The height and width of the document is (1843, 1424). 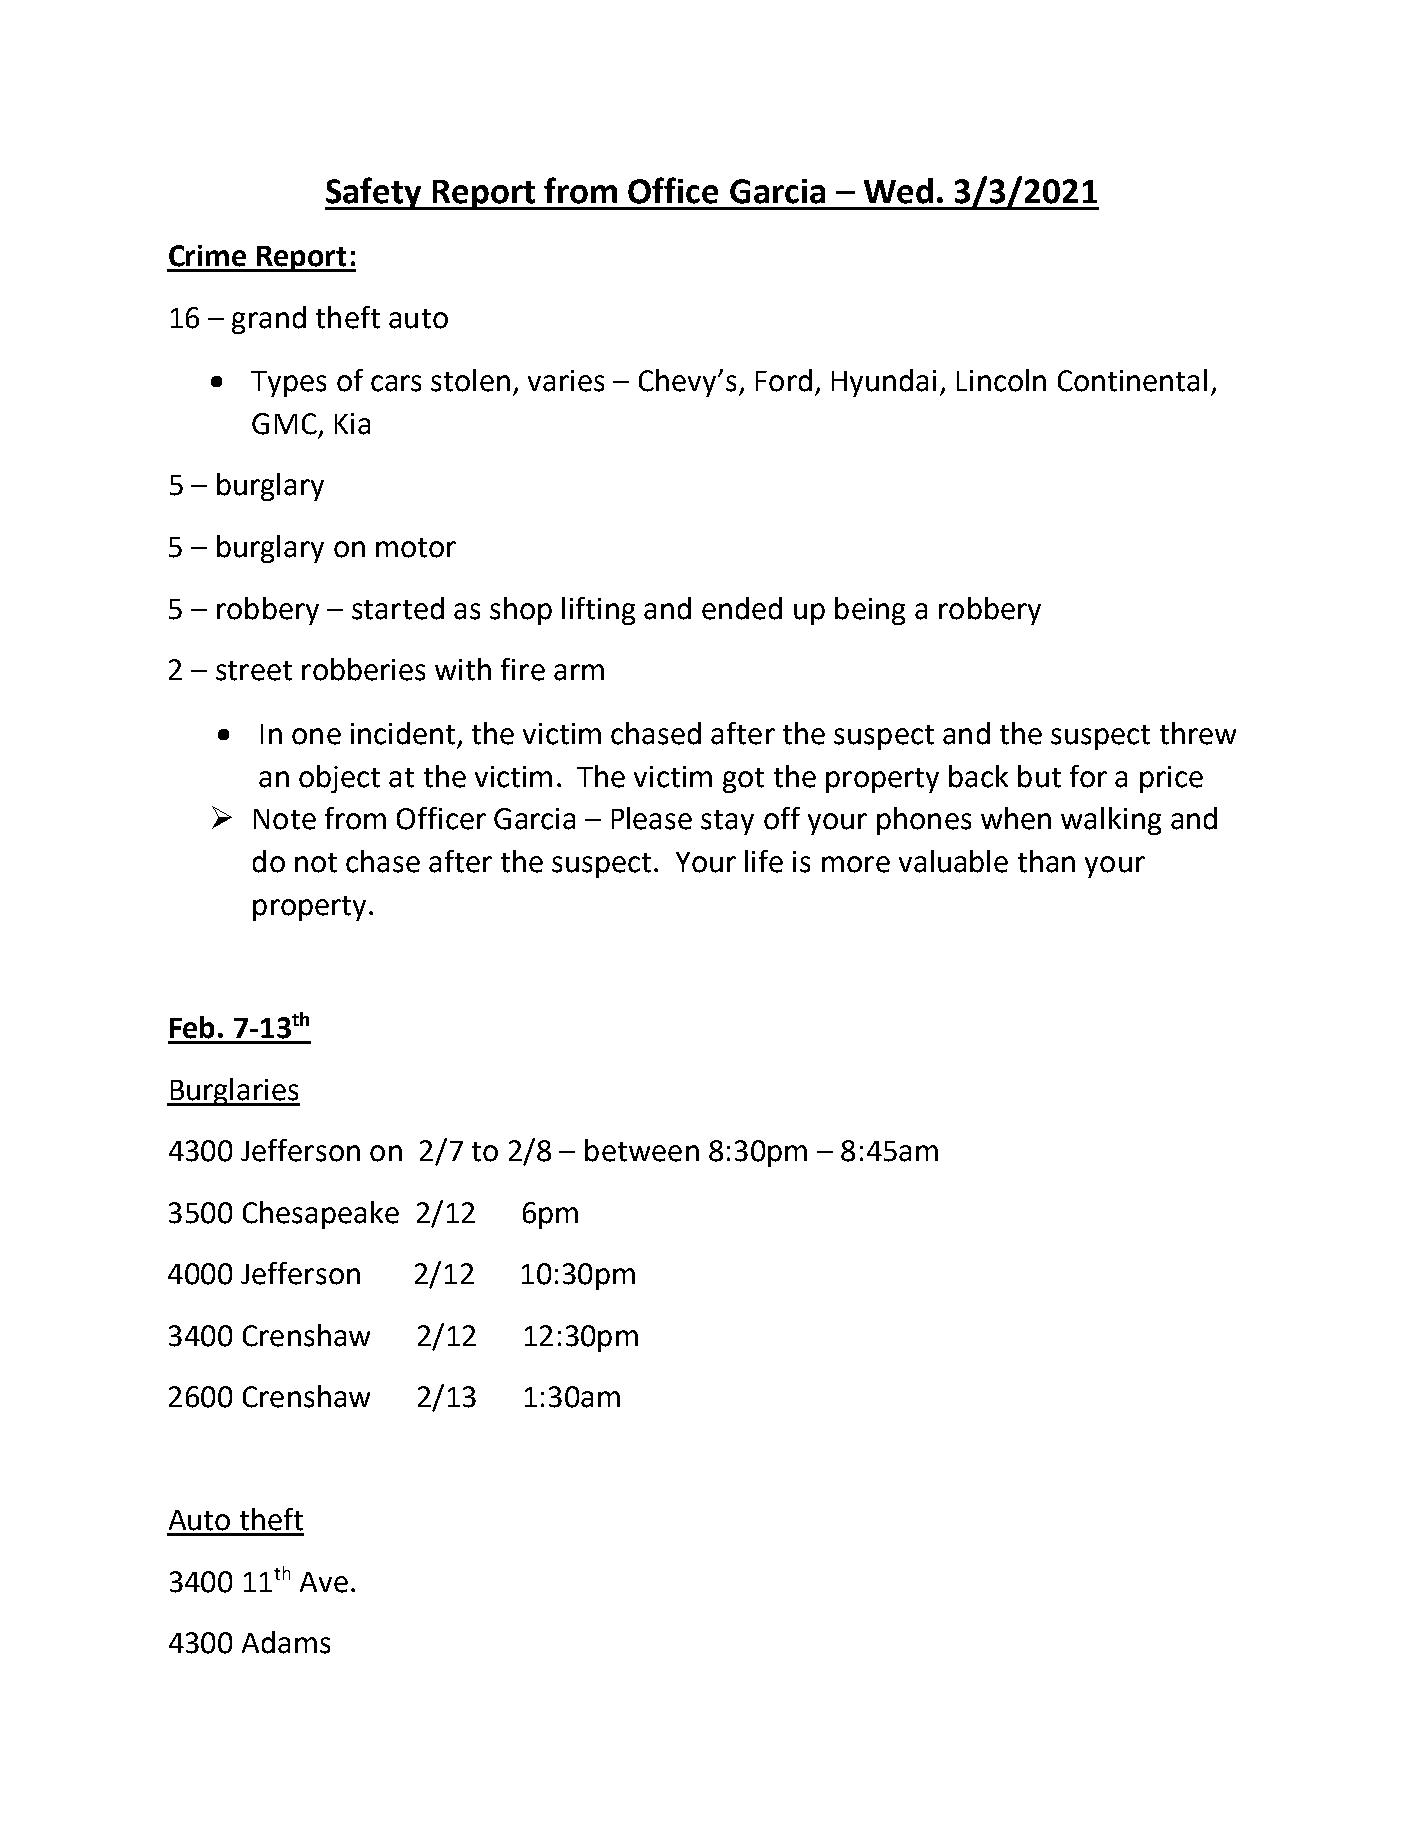 What do you see at coordinates (1132, 380) in the document?
I see `Continental` at bounding box center [1132, 380].
